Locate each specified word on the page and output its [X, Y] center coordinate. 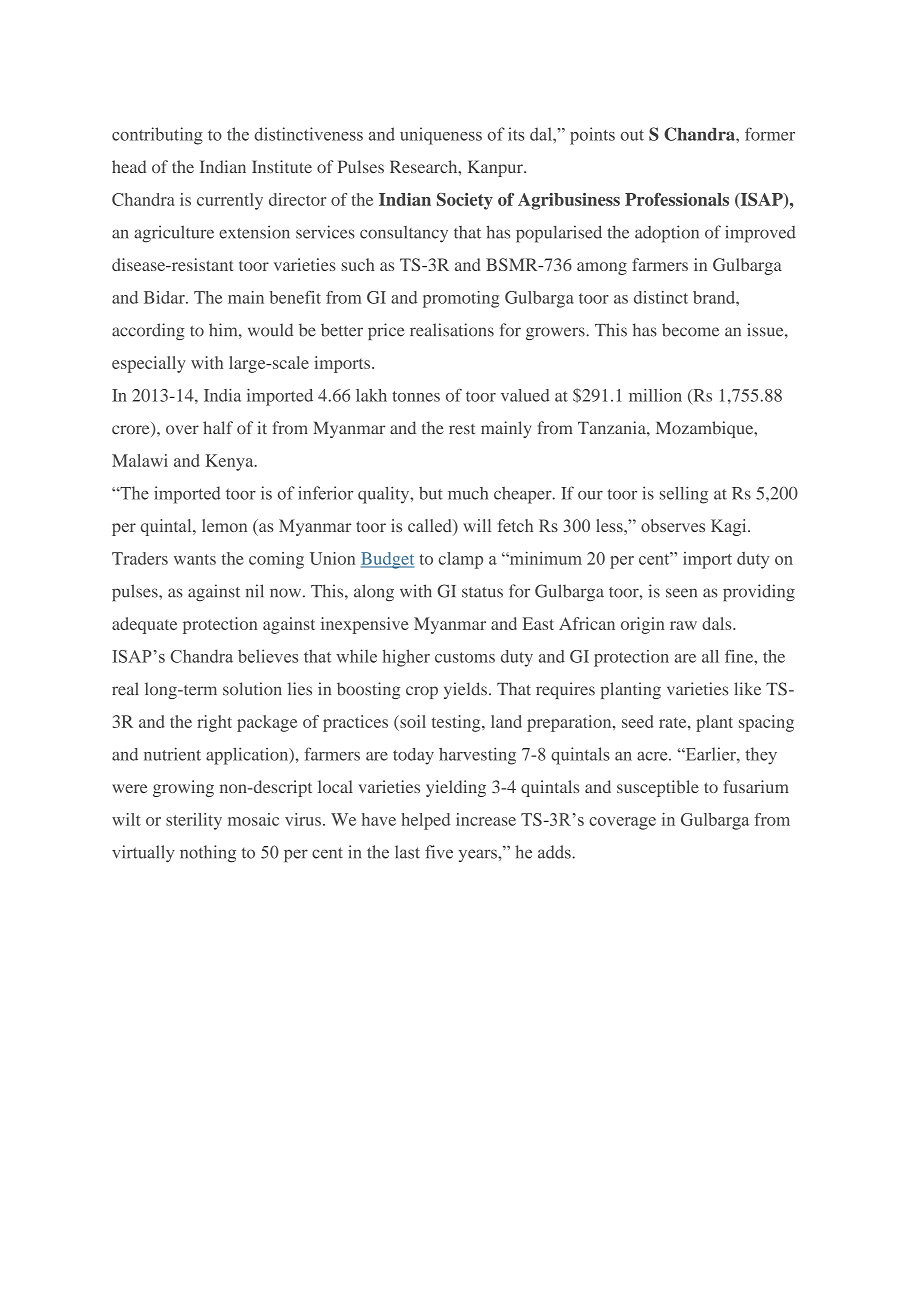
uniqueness [441, 136]
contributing [157, 136]
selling [684, 495]
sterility [194, 821]
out [632, 135]
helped [425, 821]
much [468, 493]
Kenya [231, 462]
